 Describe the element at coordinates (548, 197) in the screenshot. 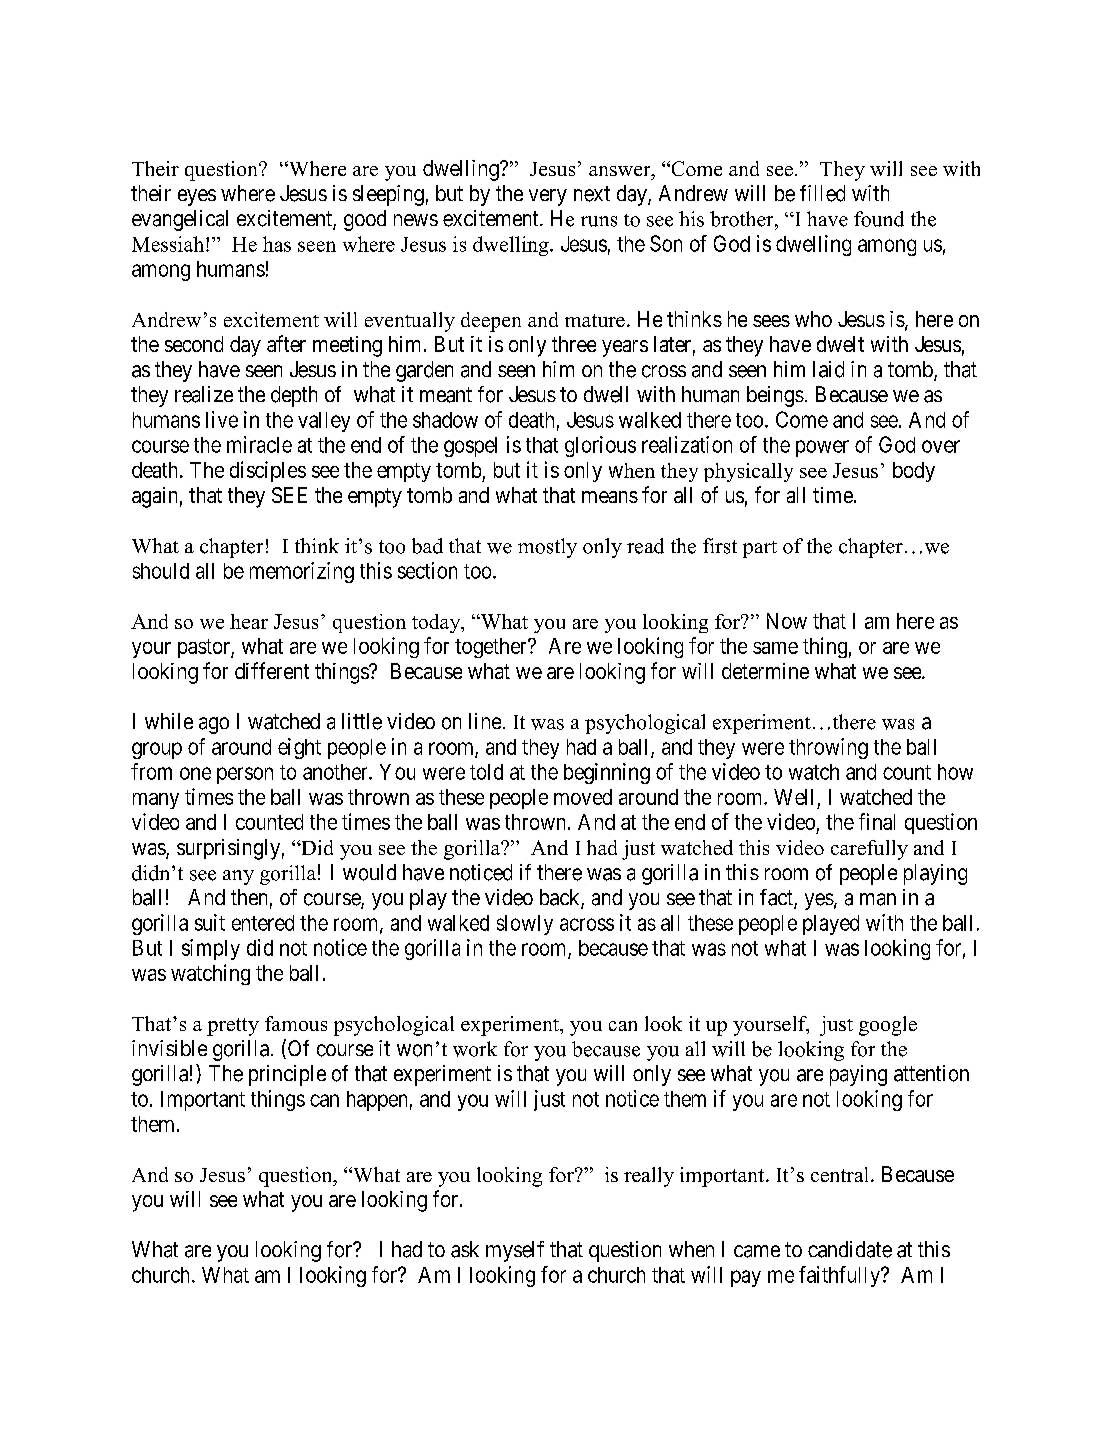

I see `very` at that location.
